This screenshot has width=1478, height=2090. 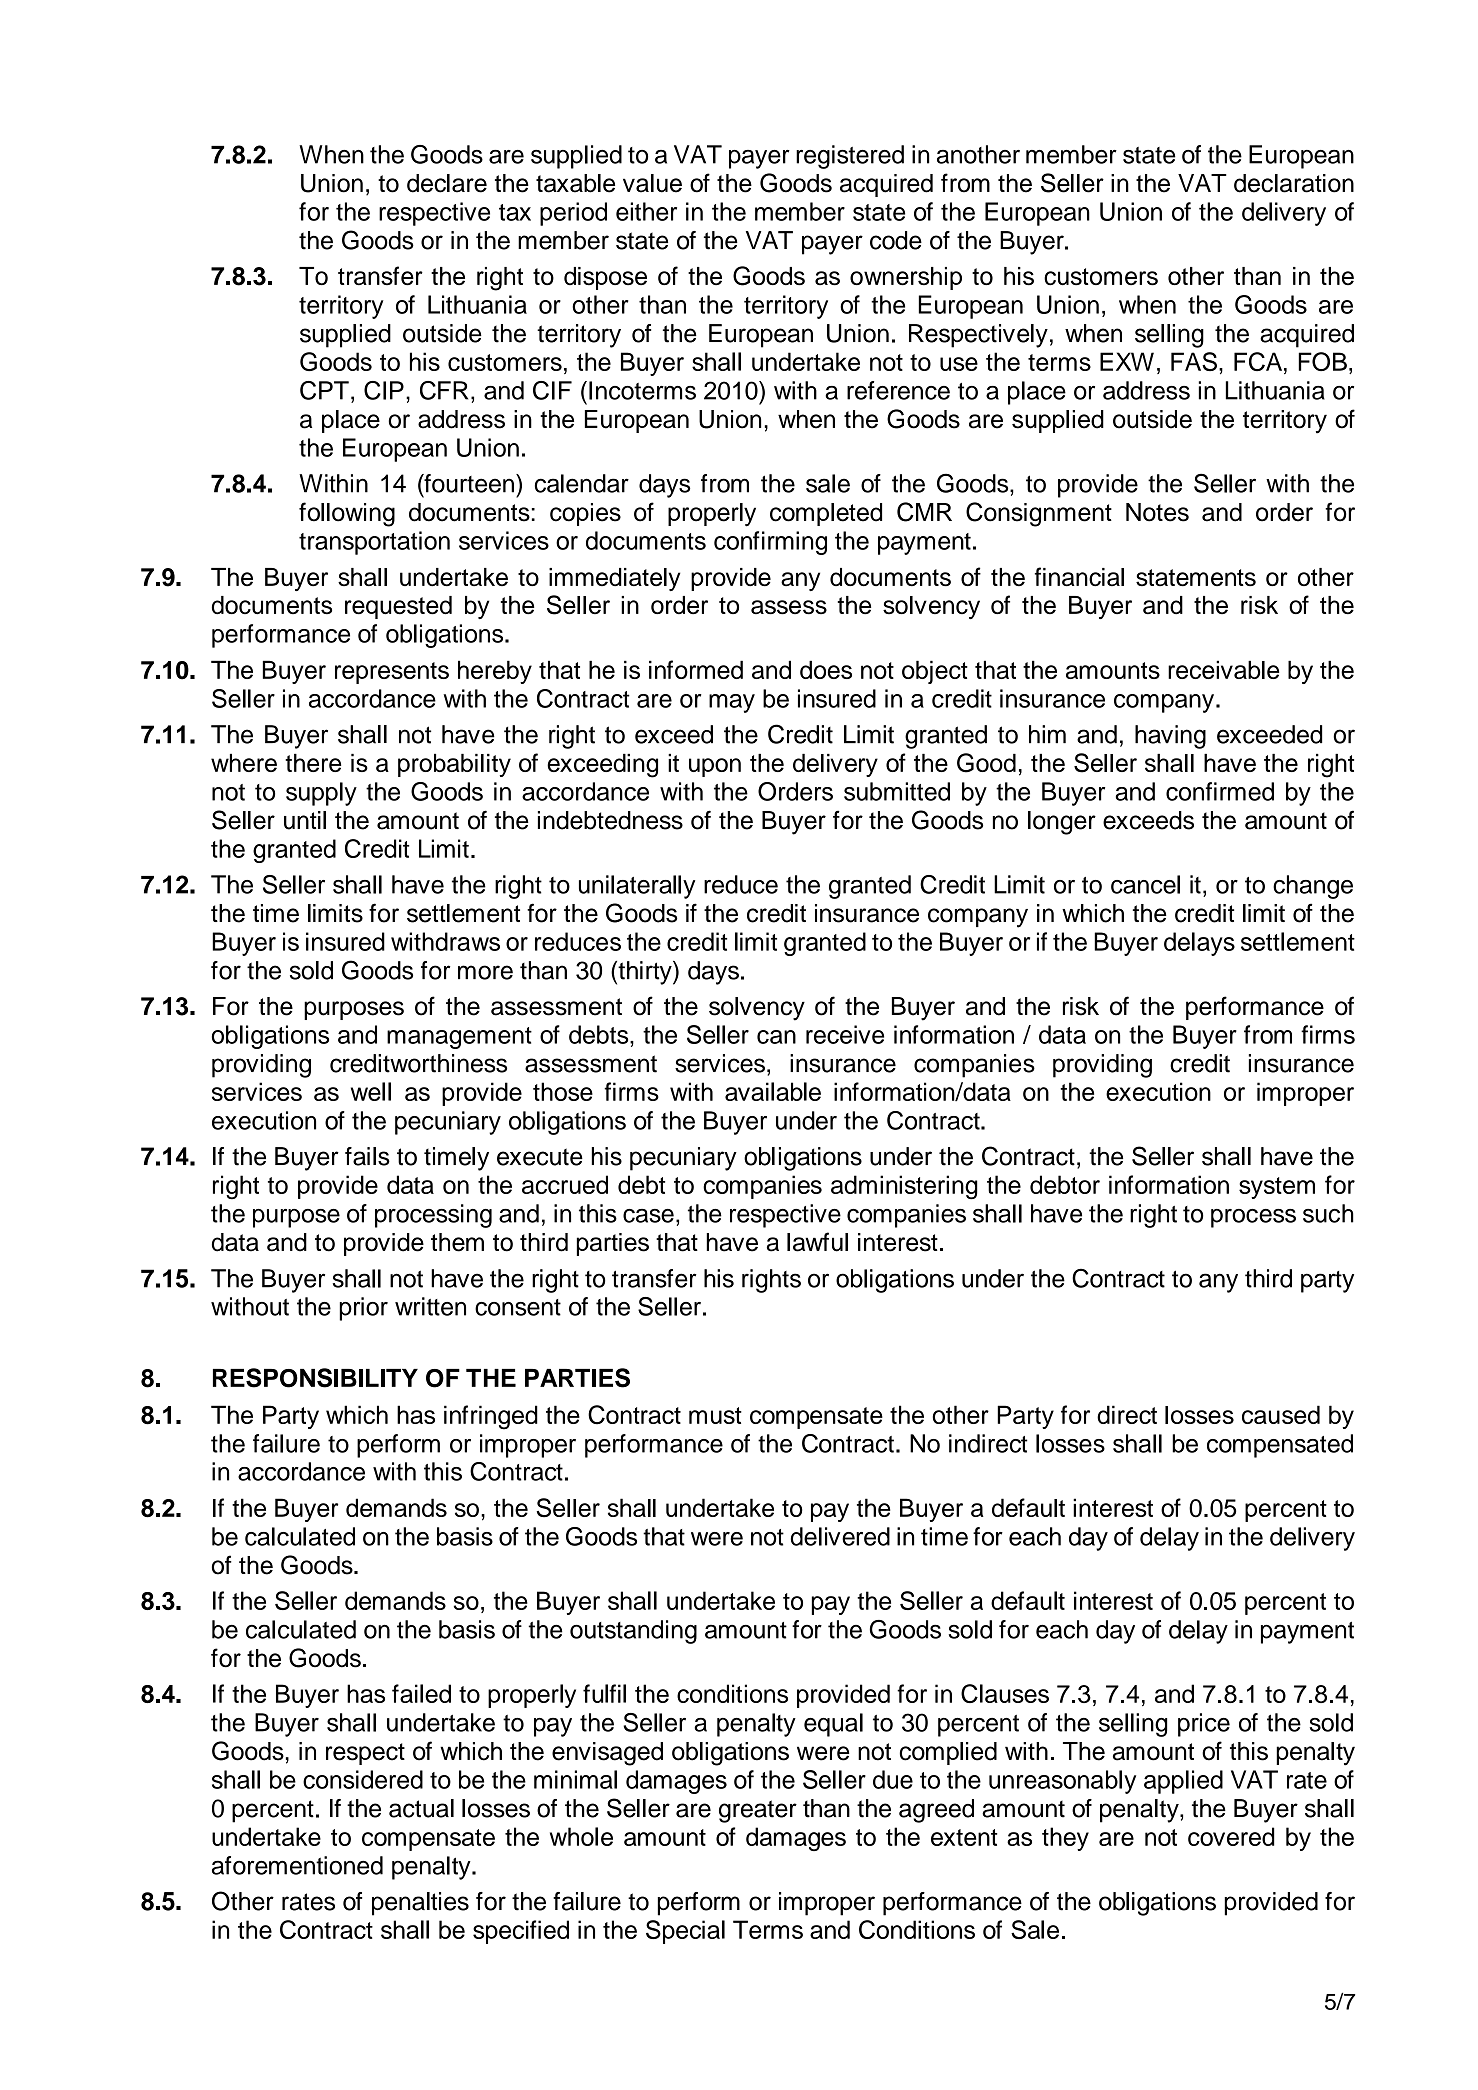 What do you see at coordinates (371, 1091) in the screenshot?
I see `well` at bounding box center [371, 1091].
